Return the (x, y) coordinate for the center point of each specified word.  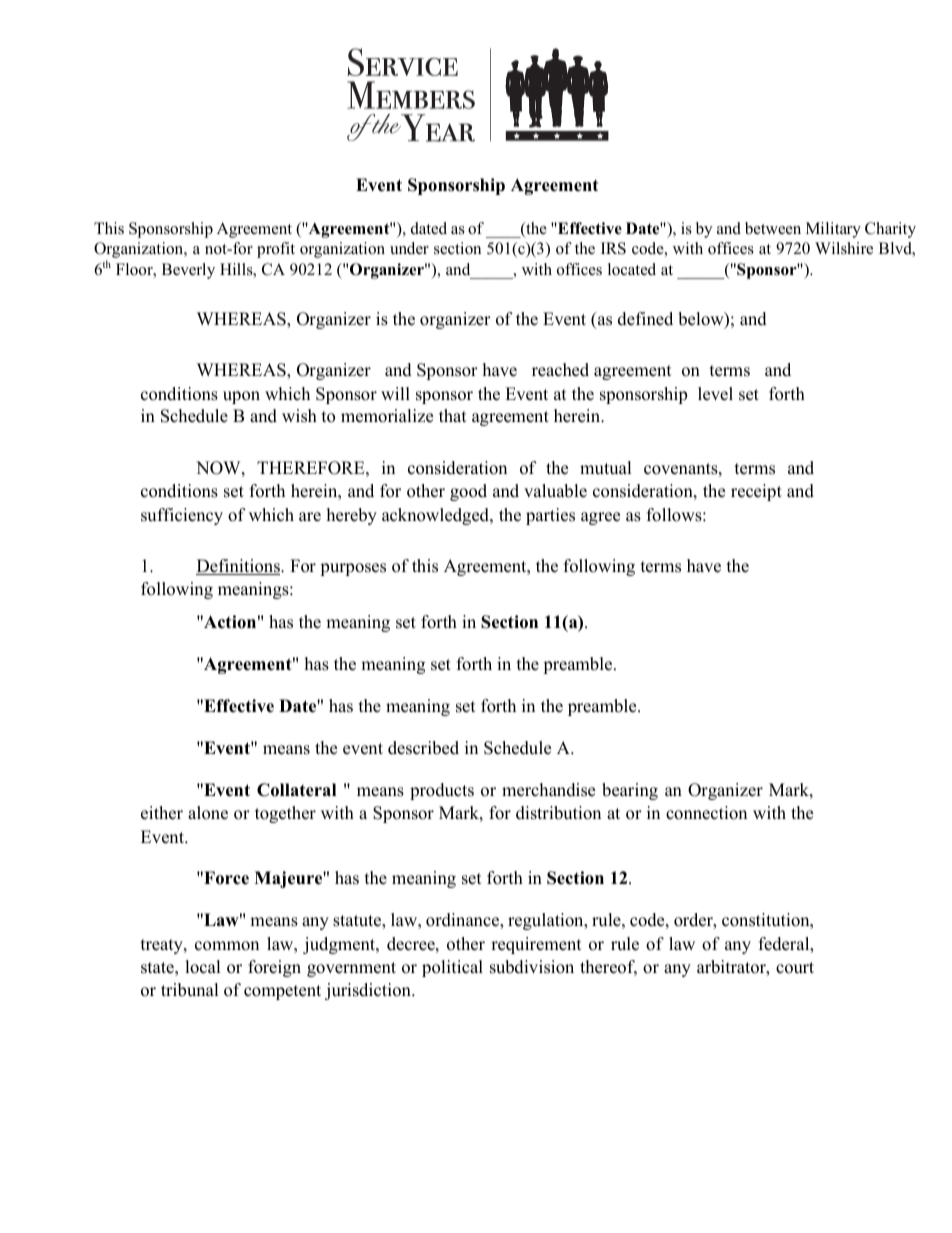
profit (276, 250)
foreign (274, 968)
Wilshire (844, 248)
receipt (756, 492)
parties (550, 516)
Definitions (239, 567)
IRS (613, 248)
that (453, 415)
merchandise (548, 790)
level (715, 394)
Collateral (296, 790)
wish (299, 416)
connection (706, 813)
